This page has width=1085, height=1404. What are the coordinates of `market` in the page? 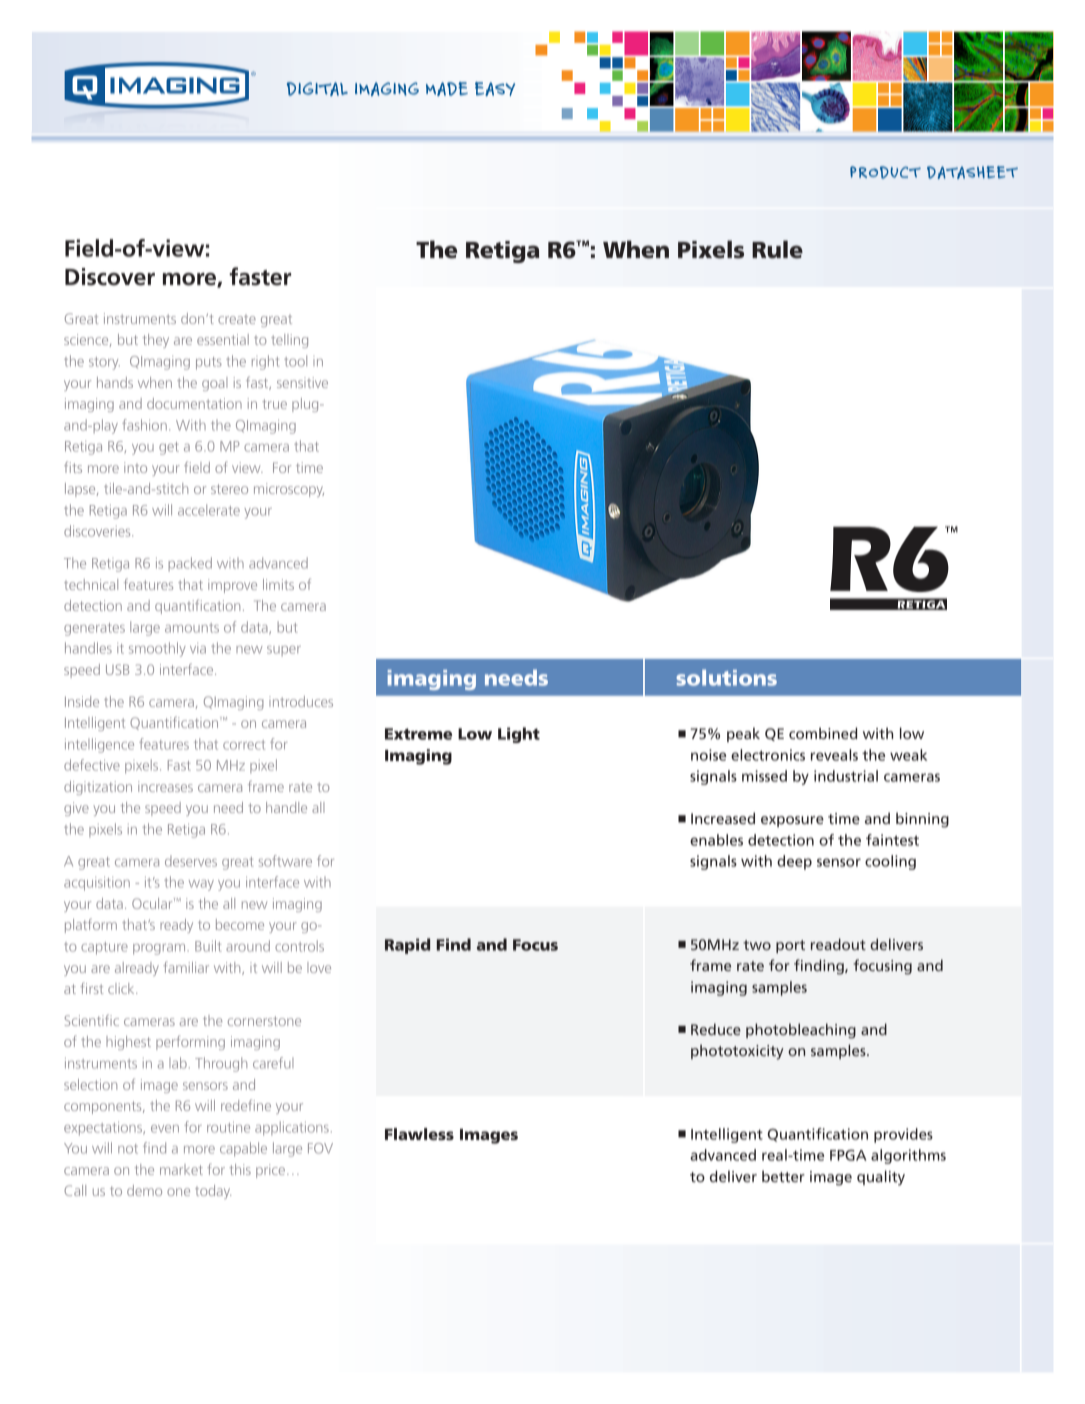 It's located at (181, 1169).
